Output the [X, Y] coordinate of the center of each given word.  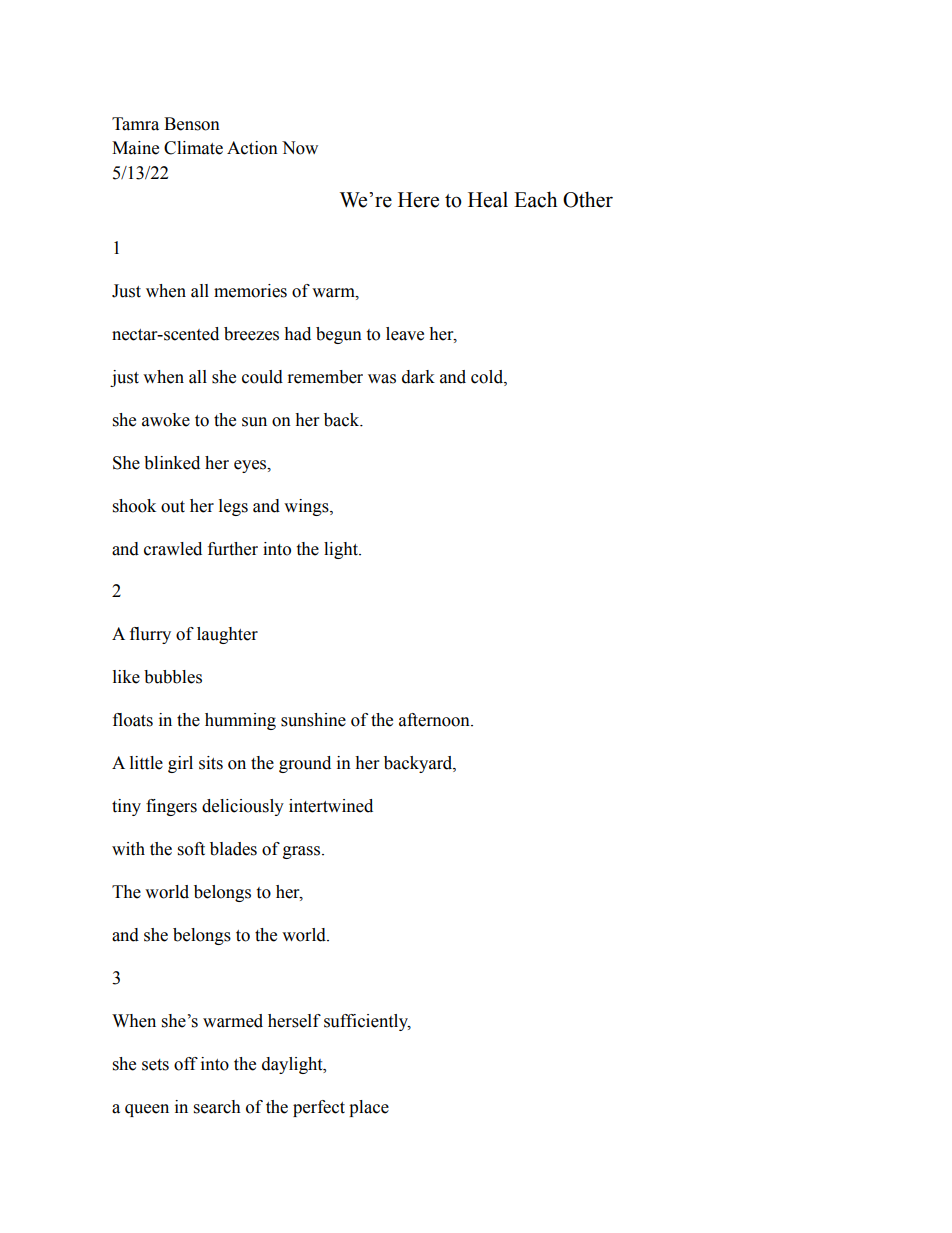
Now [300, 148]
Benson [192, 124]
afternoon [435, 720]
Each [535, 199]
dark [418, 377]
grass [303, 852]
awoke [166, 420]
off [186, 1064]
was [382, 379]
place [369, 1108]
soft [191, 849]
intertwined [331, 806]
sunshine [313, 720]
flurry [150, 635]
